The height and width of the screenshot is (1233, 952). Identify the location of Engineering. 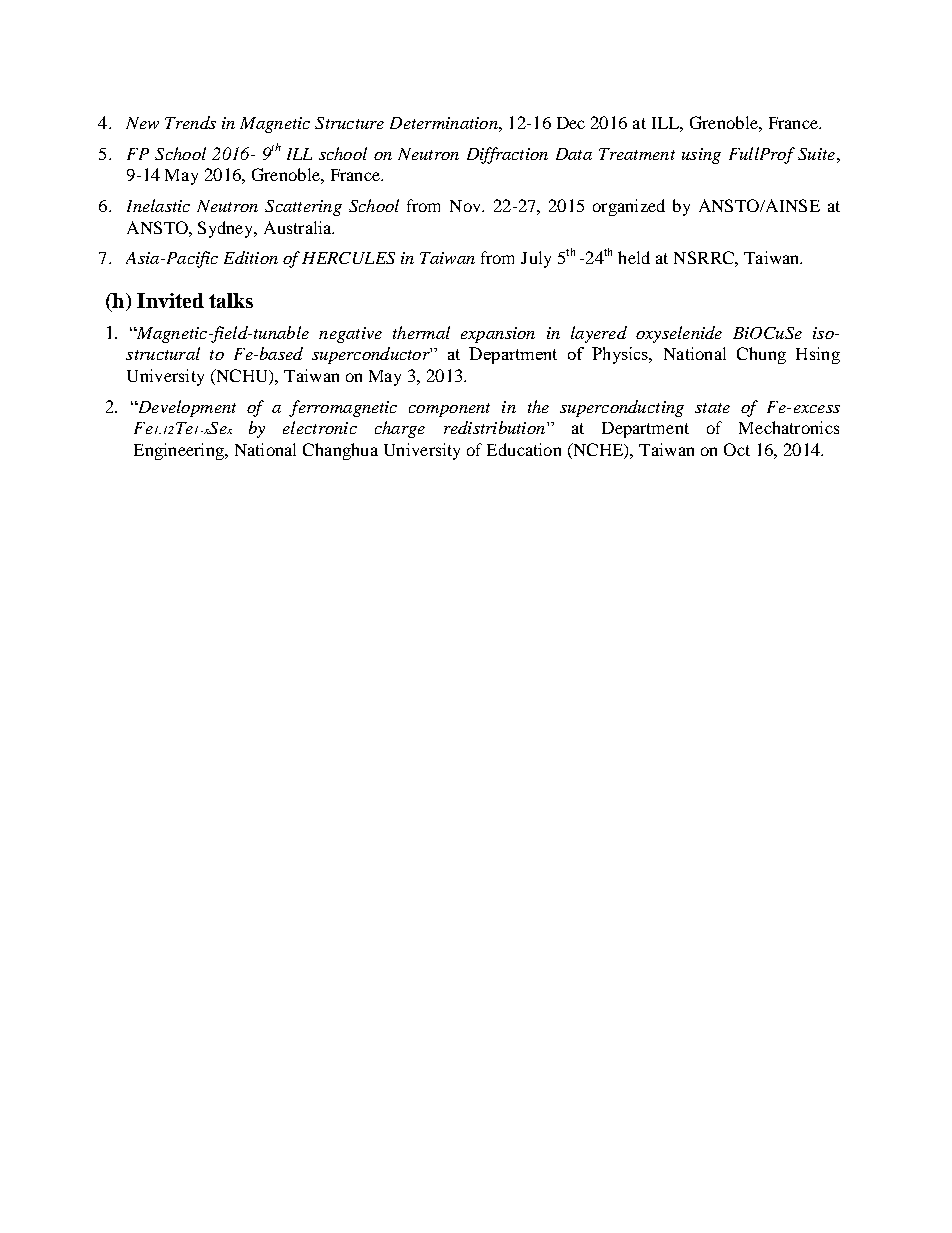
(180, 451).
